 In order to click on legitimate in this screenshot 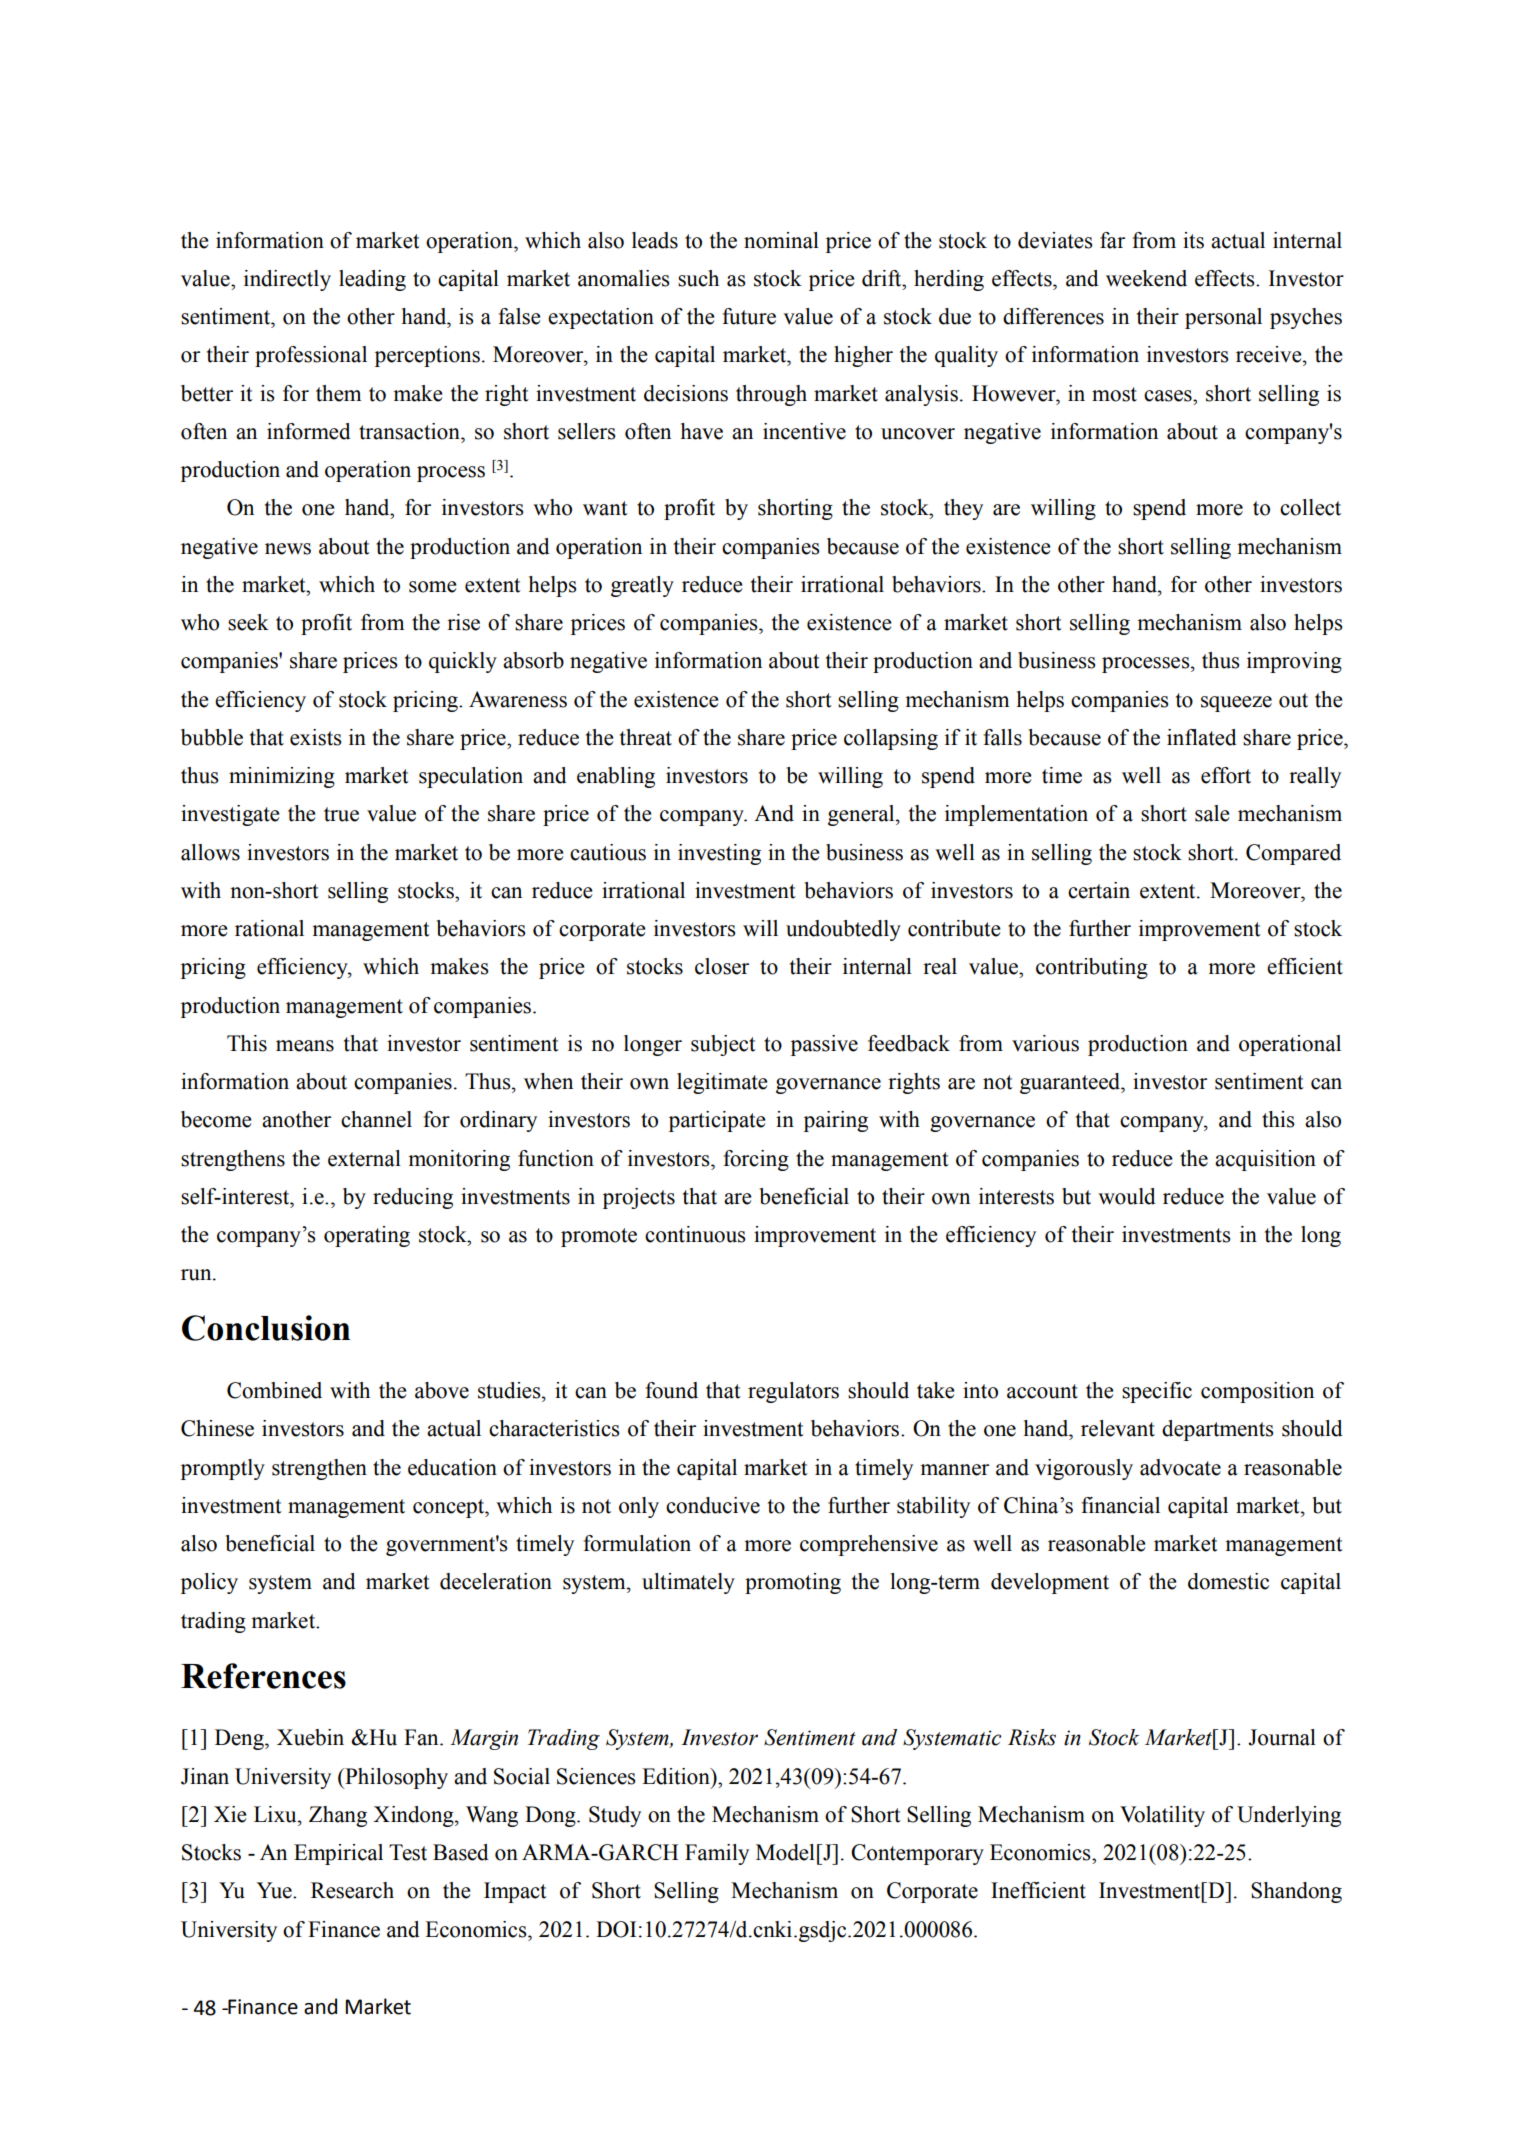, I will do `click(722, 1083)`.
